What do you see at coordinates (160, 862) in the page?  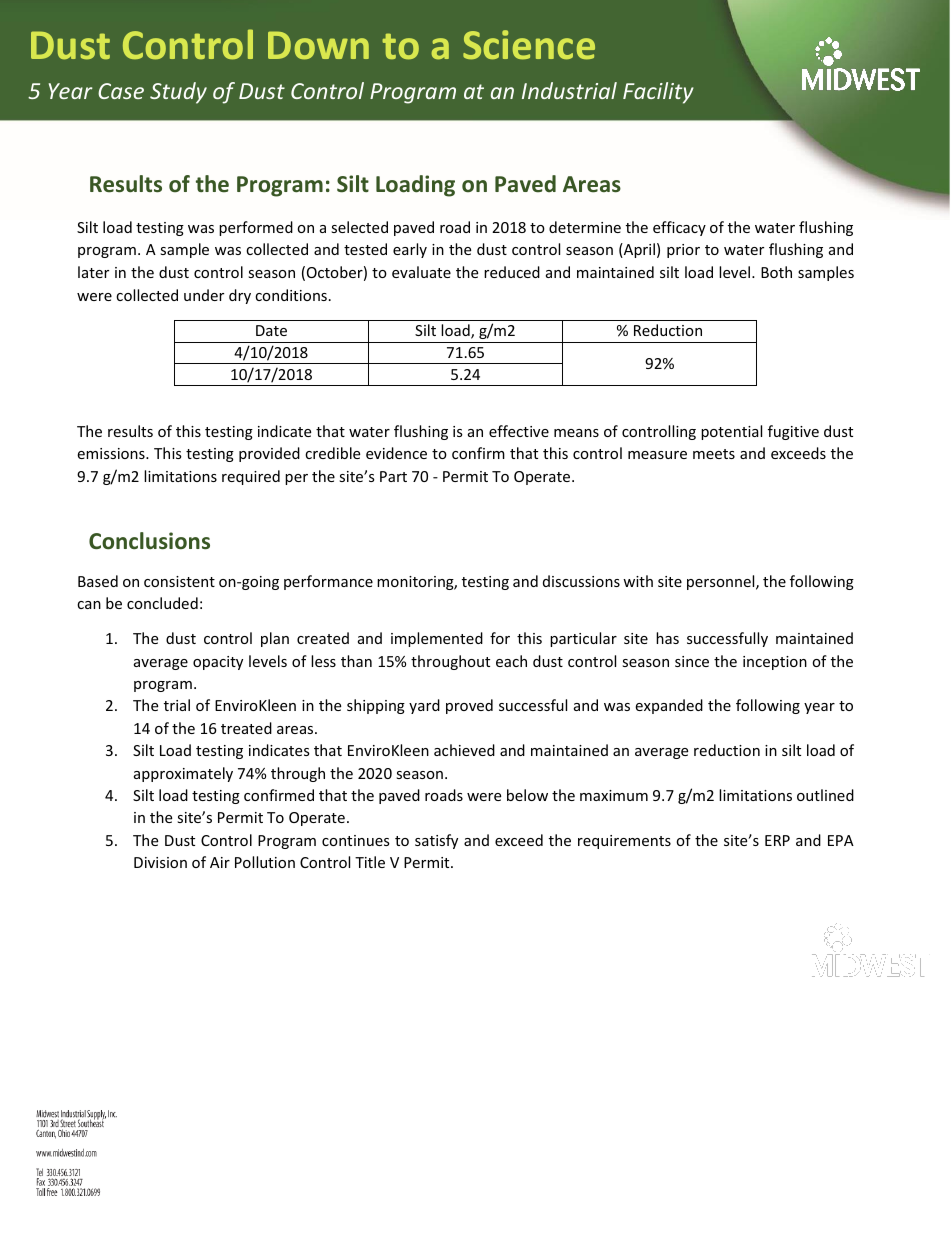 I see `Division` at bounding box center [160, 862].
